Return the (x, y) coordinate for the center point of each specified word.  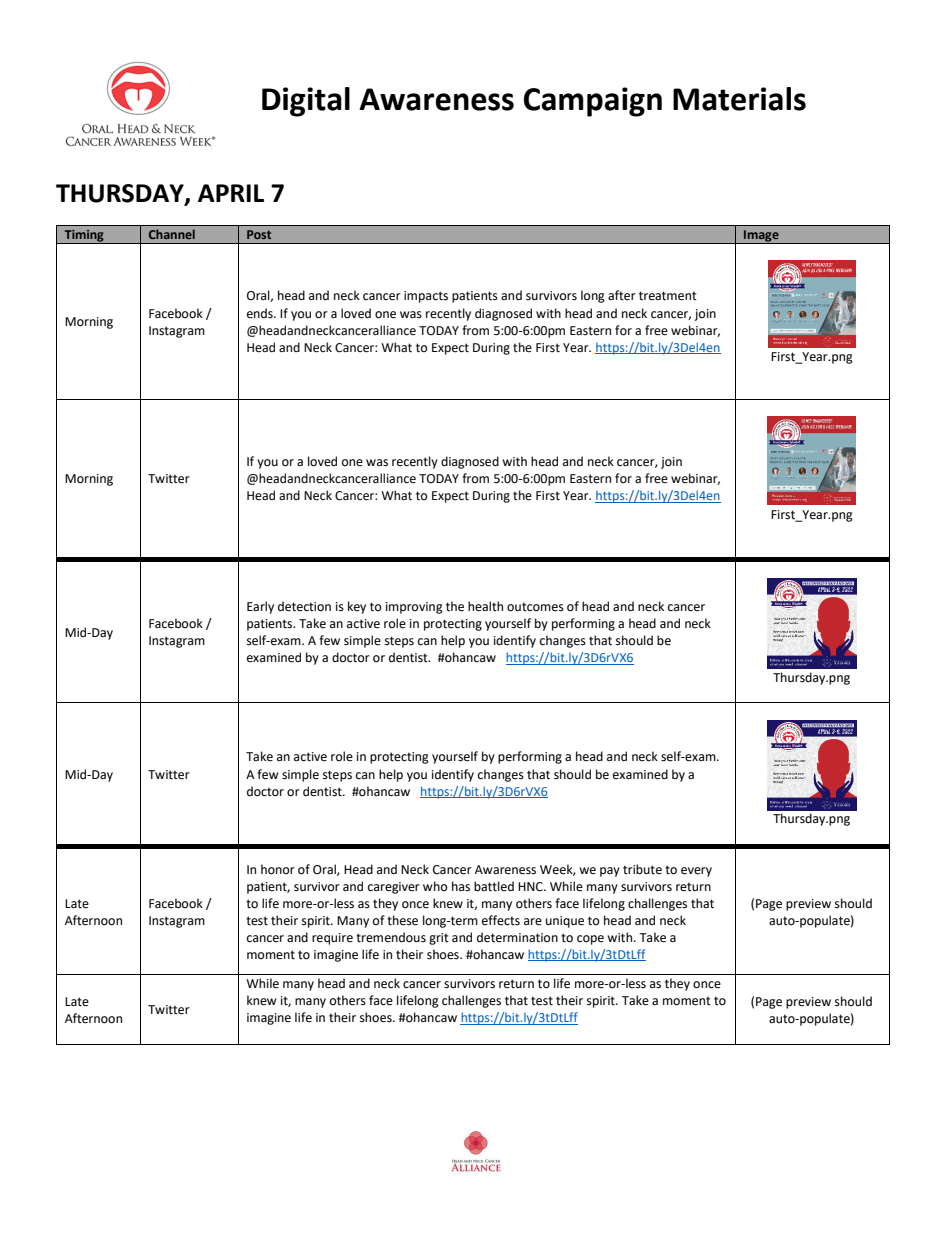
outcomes (535, 607)
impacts (426, 297)
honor (278, 869)
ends (261, 313)
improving (414, 608)
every (696, 872)
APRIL (231, 193)
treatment (668, 296)
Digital (306, 102)
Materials (739, 99)
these (402, 920)
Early (260, 607)
